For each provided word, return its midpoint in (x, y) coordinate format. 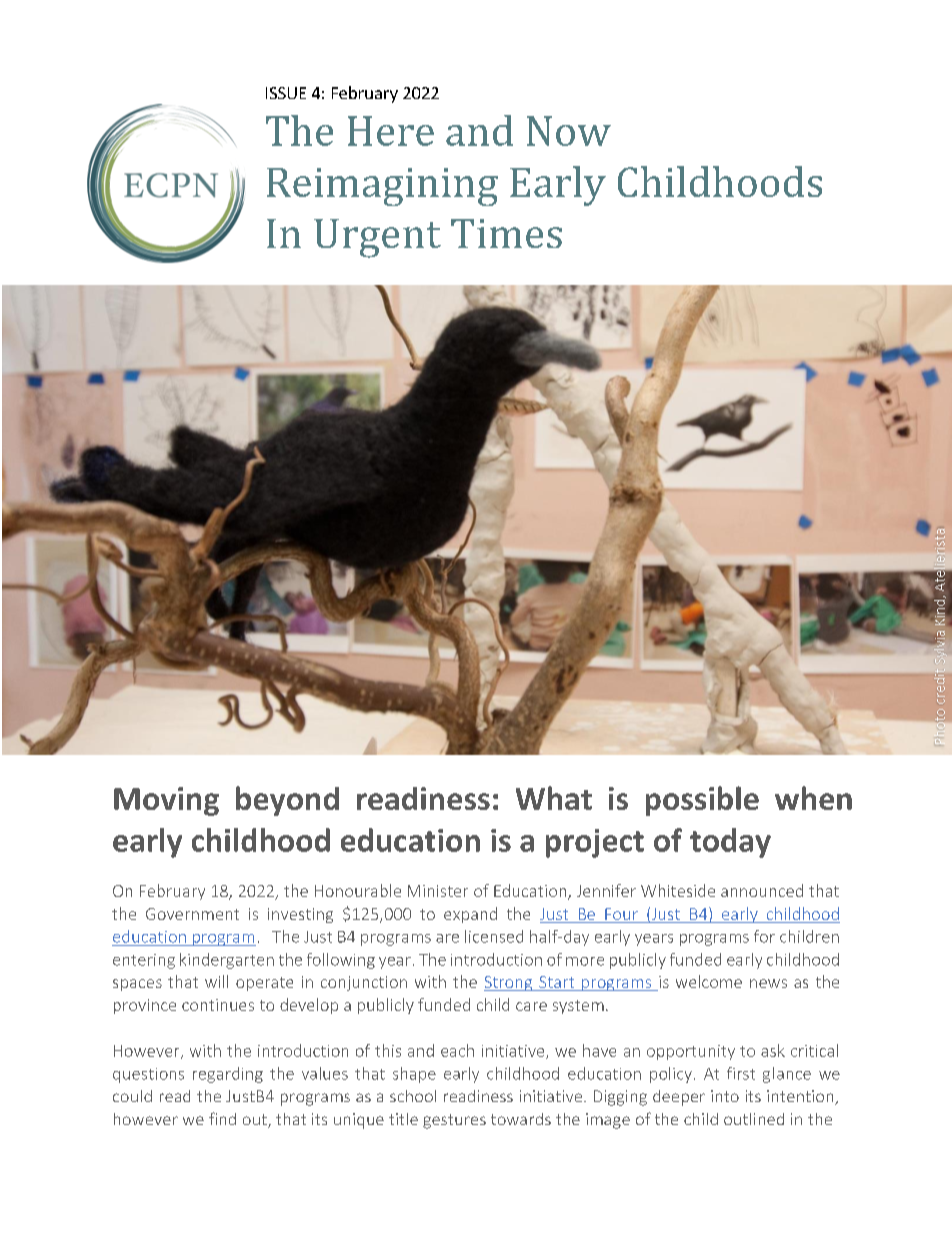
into (725, 1096)
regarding (228, 1075)
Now (569, 131)
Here (391, 131)
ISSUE (286, 93)
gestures (454, 1121)
